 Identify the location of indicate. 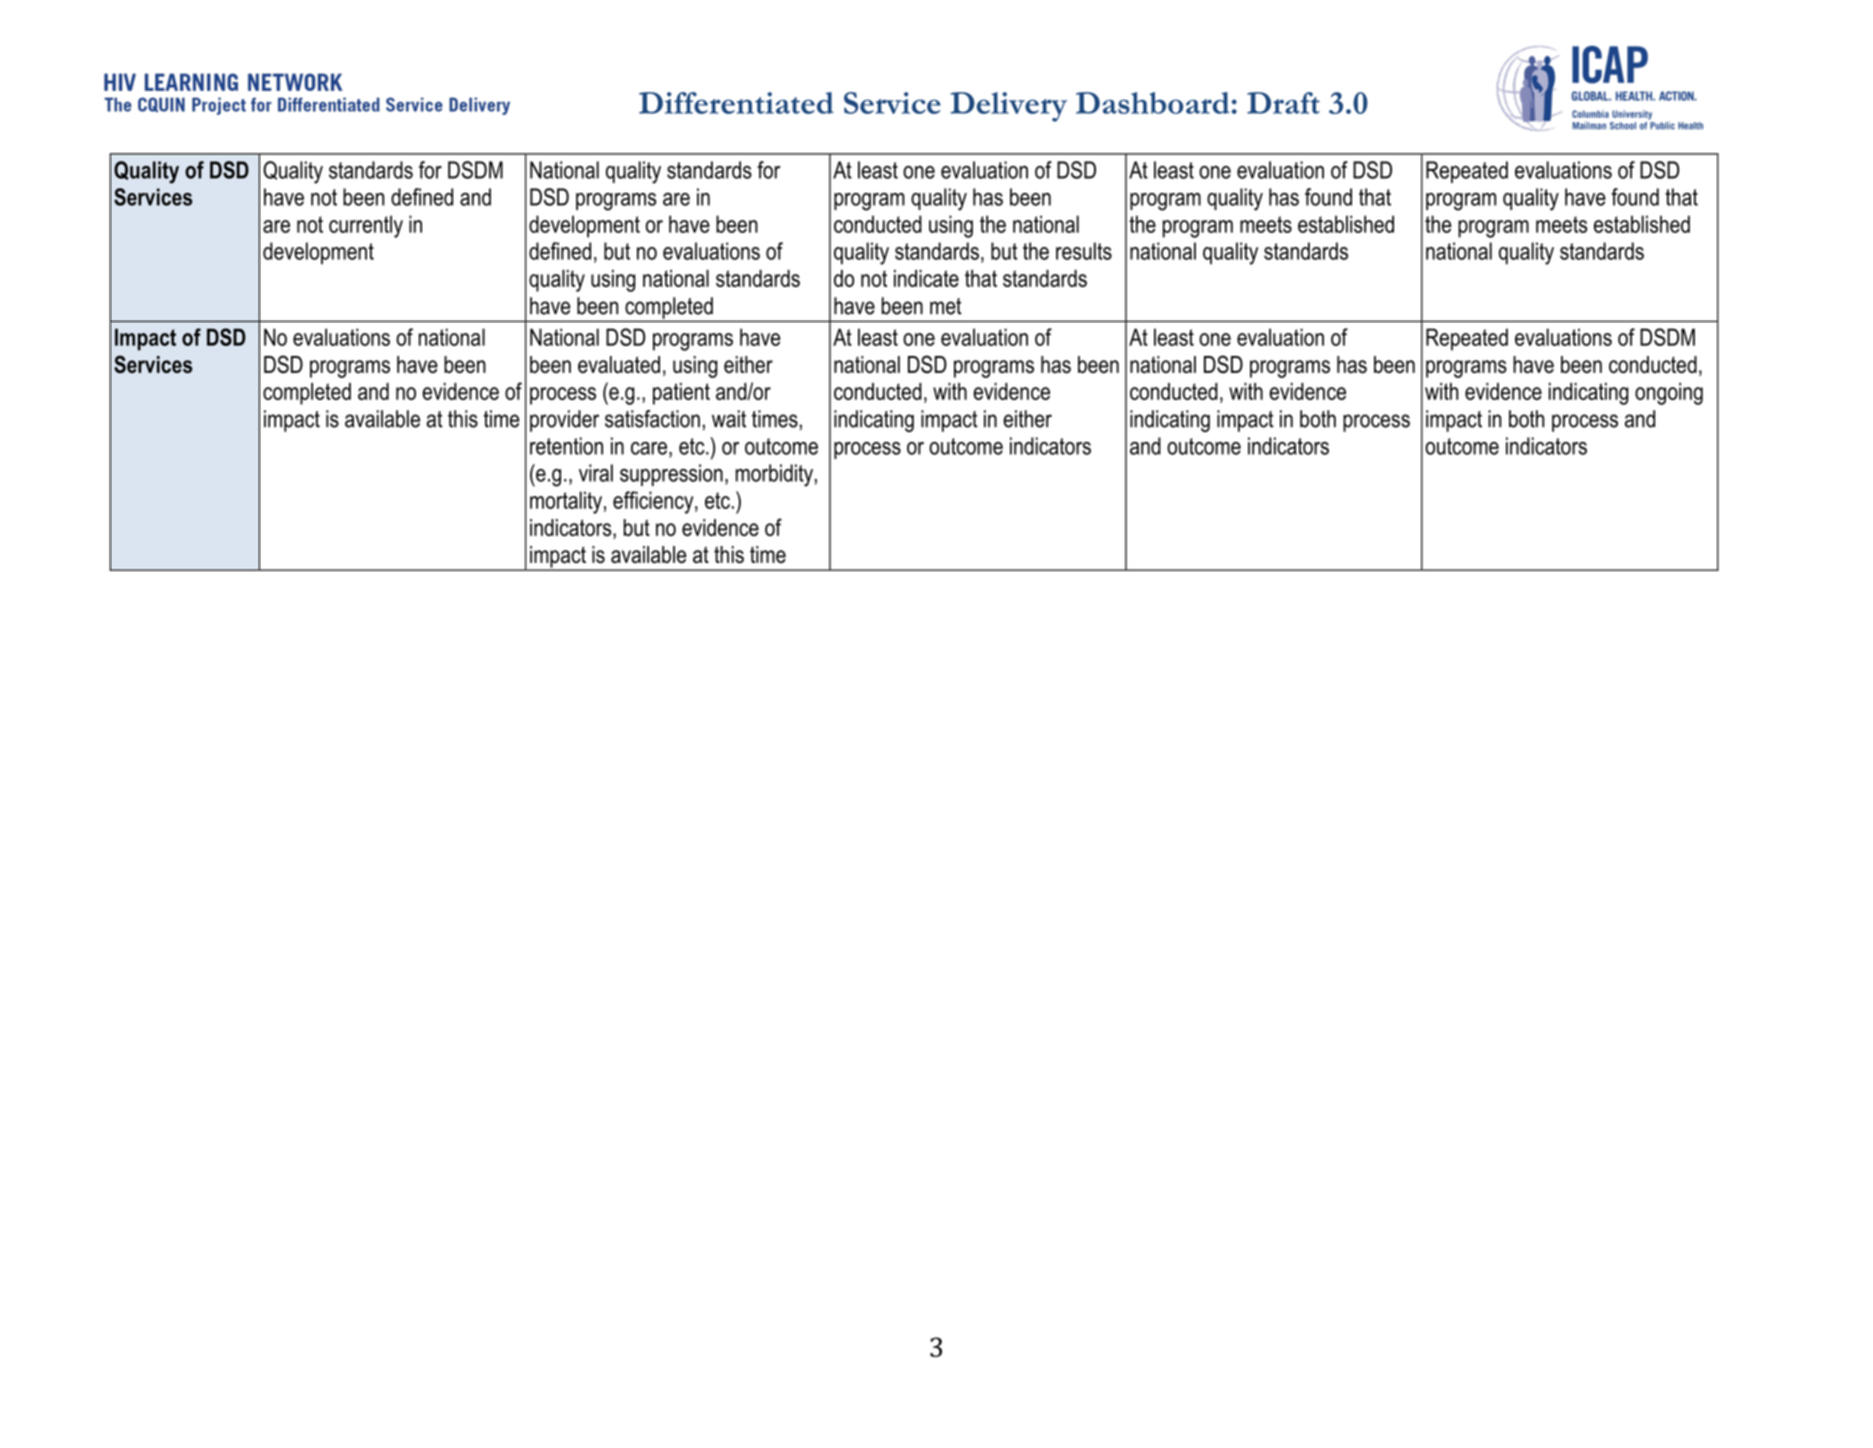
(926, 278).
